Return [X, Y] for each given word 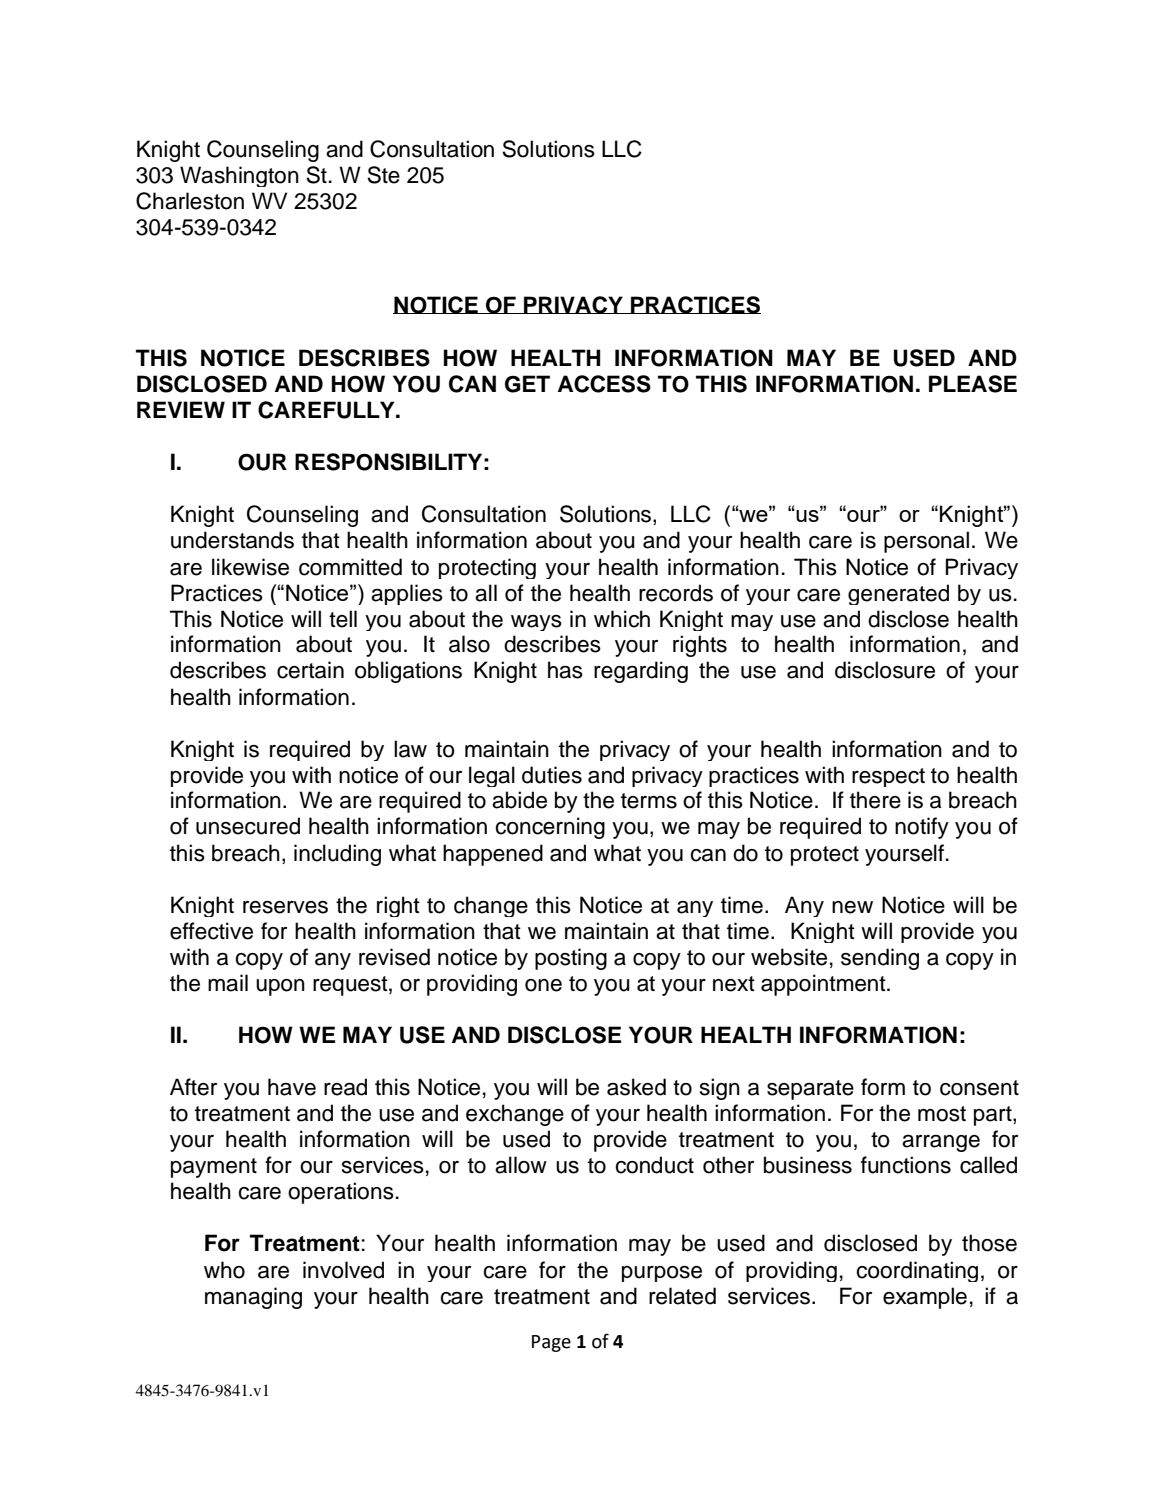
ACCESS [604, 384]
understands [232, 540]
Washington [239, 176]
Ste [383, 175]
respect [888, 777]
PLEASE [973, 384]
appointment [824, 985]
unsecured [248, 826]
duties [552, 775]
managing [253, 1298]
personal [926, 542]
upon [280, 987]
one [543, 985]
